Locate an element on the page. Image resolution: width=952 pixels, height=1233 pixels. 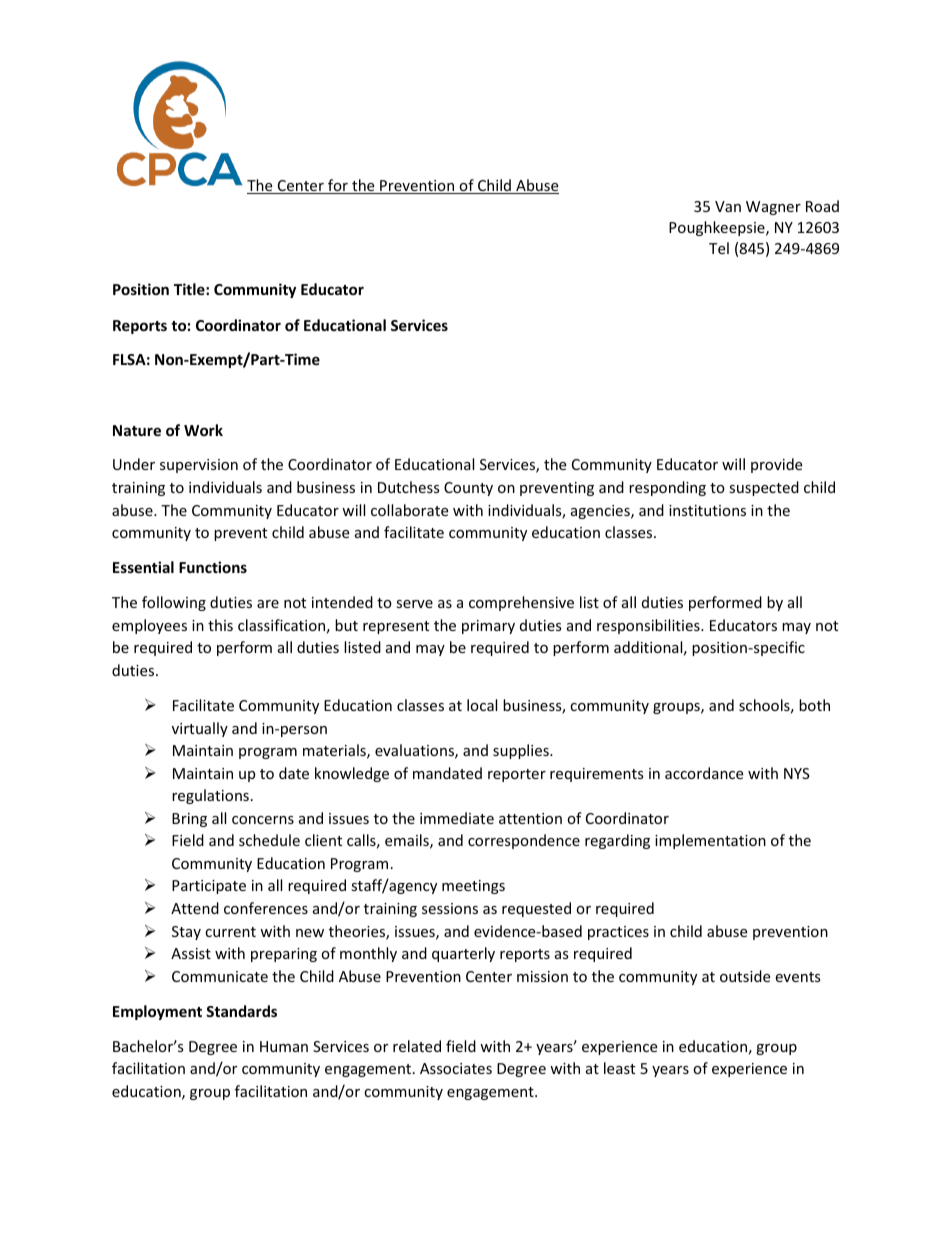
Work is located at coordinates (203, 430).
